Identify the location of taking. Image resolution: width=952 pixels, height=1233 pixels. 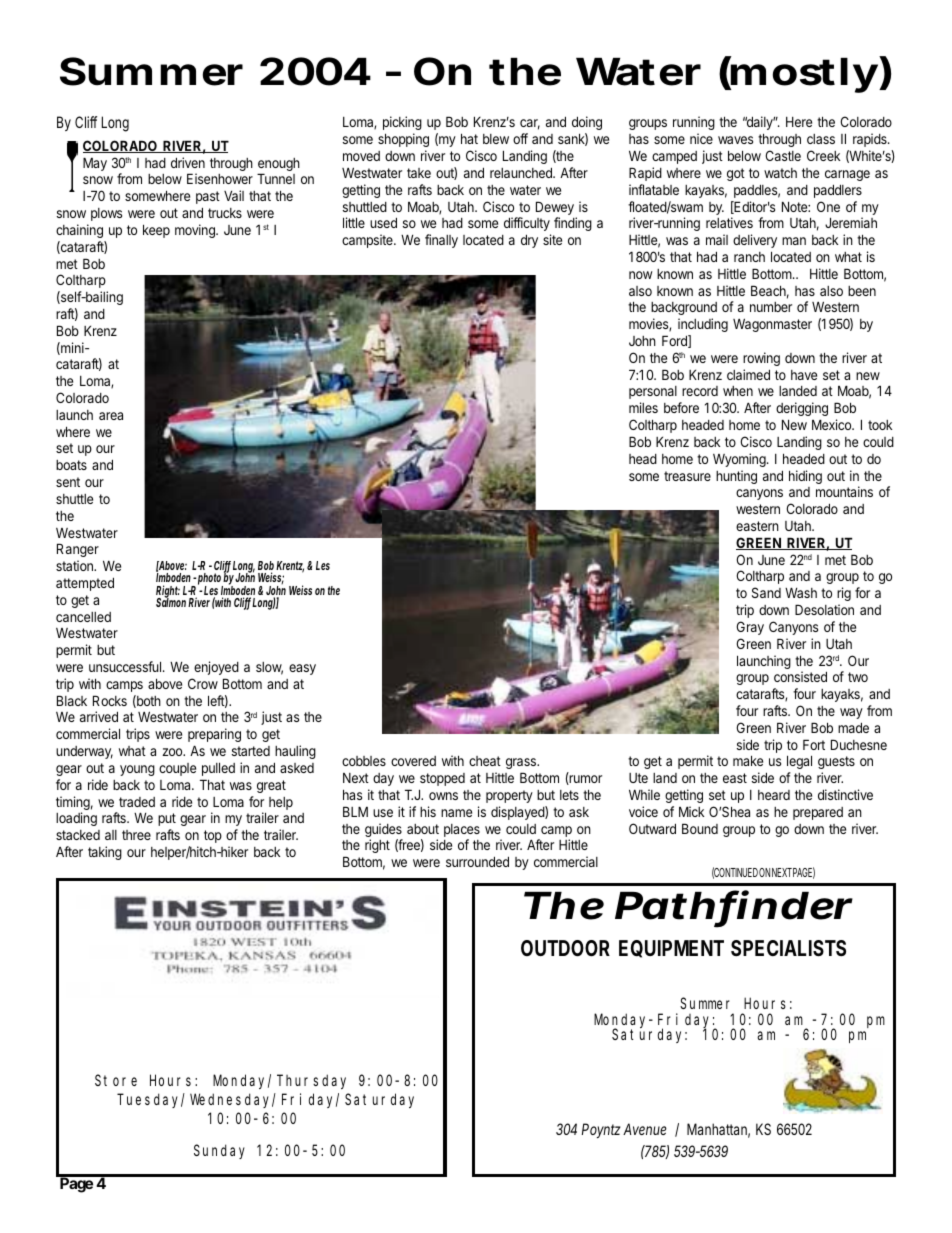
(105, 853).
